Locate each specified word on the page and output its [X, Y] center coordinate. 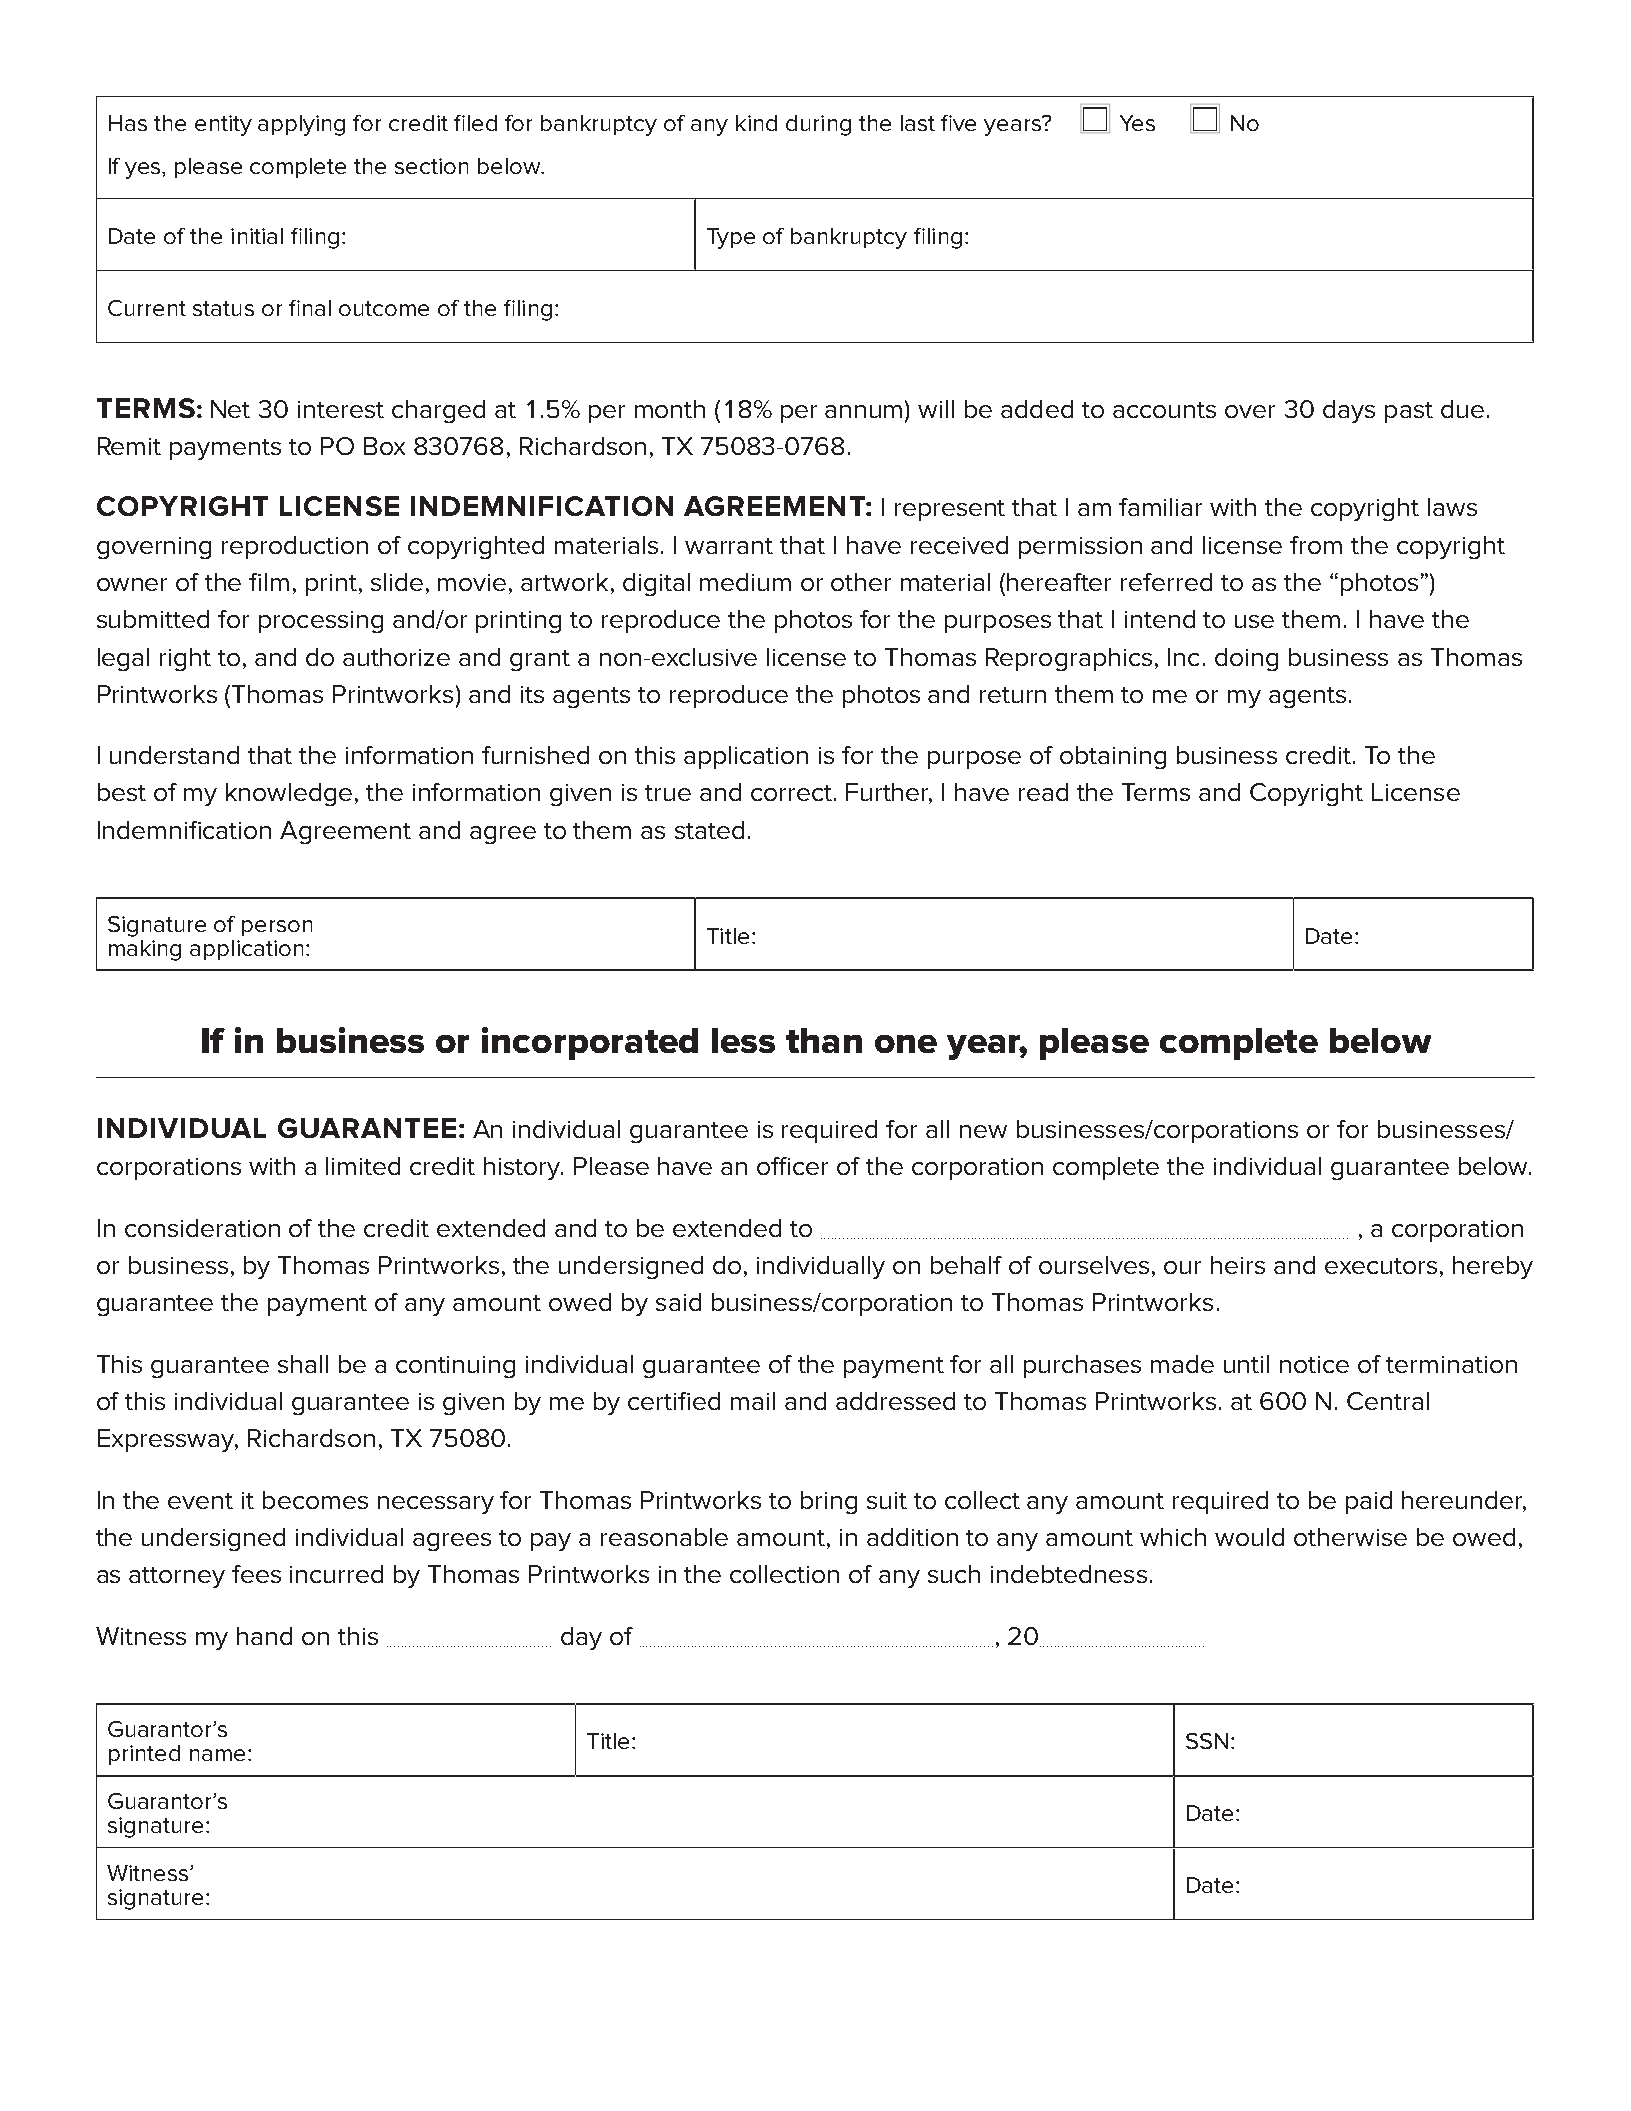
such [954, 1574]
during [818, 125]
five [958, 123]
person [277, 928]
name [217, 1755]
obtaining [1113, 757]
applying [301, 125]
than [824, 1040]
